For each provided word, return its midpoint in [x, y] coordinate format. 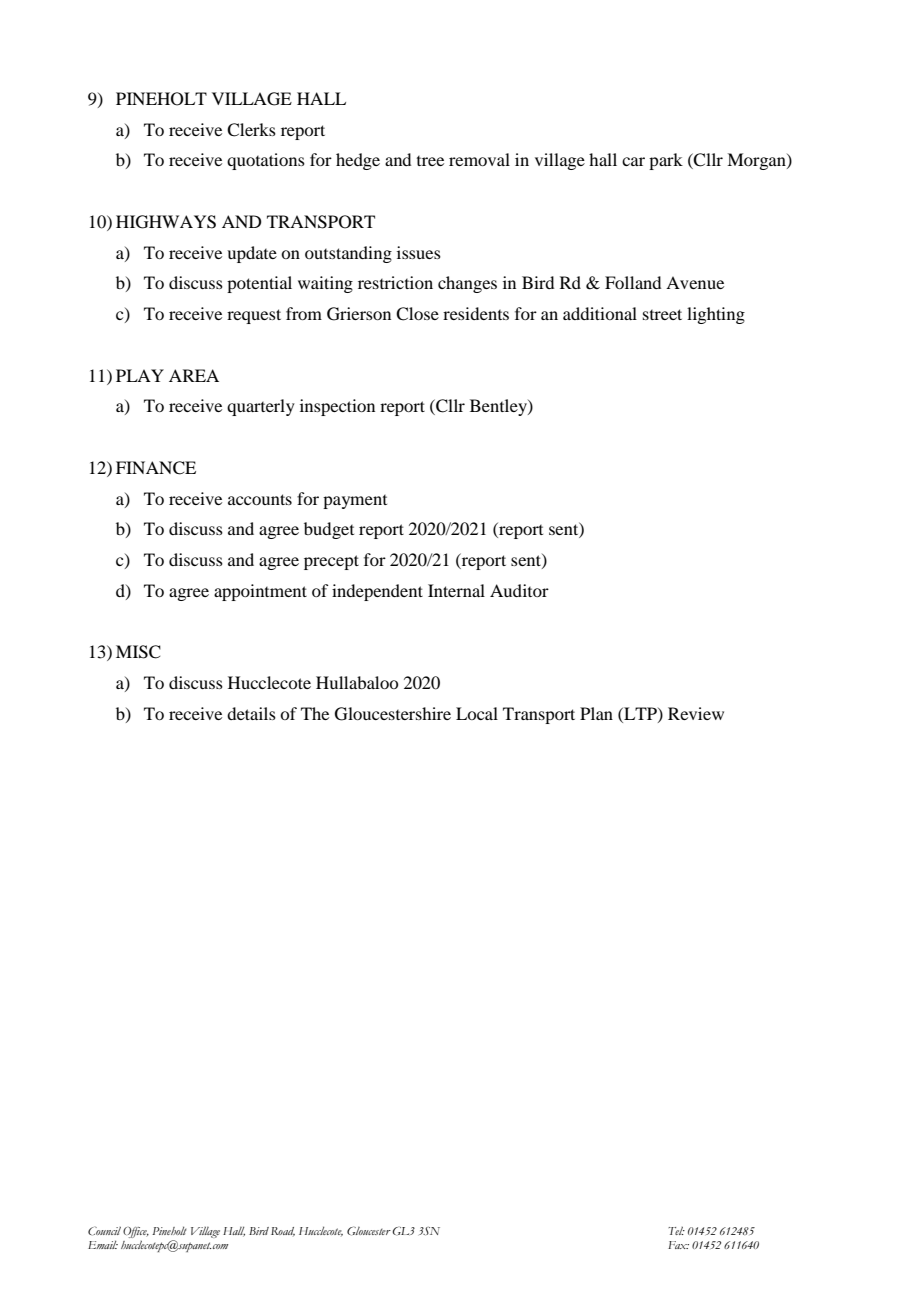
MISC [138, 652]
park [666, 161]
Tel [676, 1231]
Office [136, 1232]
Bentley [499, 407]
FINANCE [156, 468]
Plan [596, 713]
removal [479, 159]
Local [477, 713]
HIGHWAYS [166, 222]
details [251, 713]
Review [696, 713]
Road [283, 1231]
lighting [716, 315]
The [315, 713]
